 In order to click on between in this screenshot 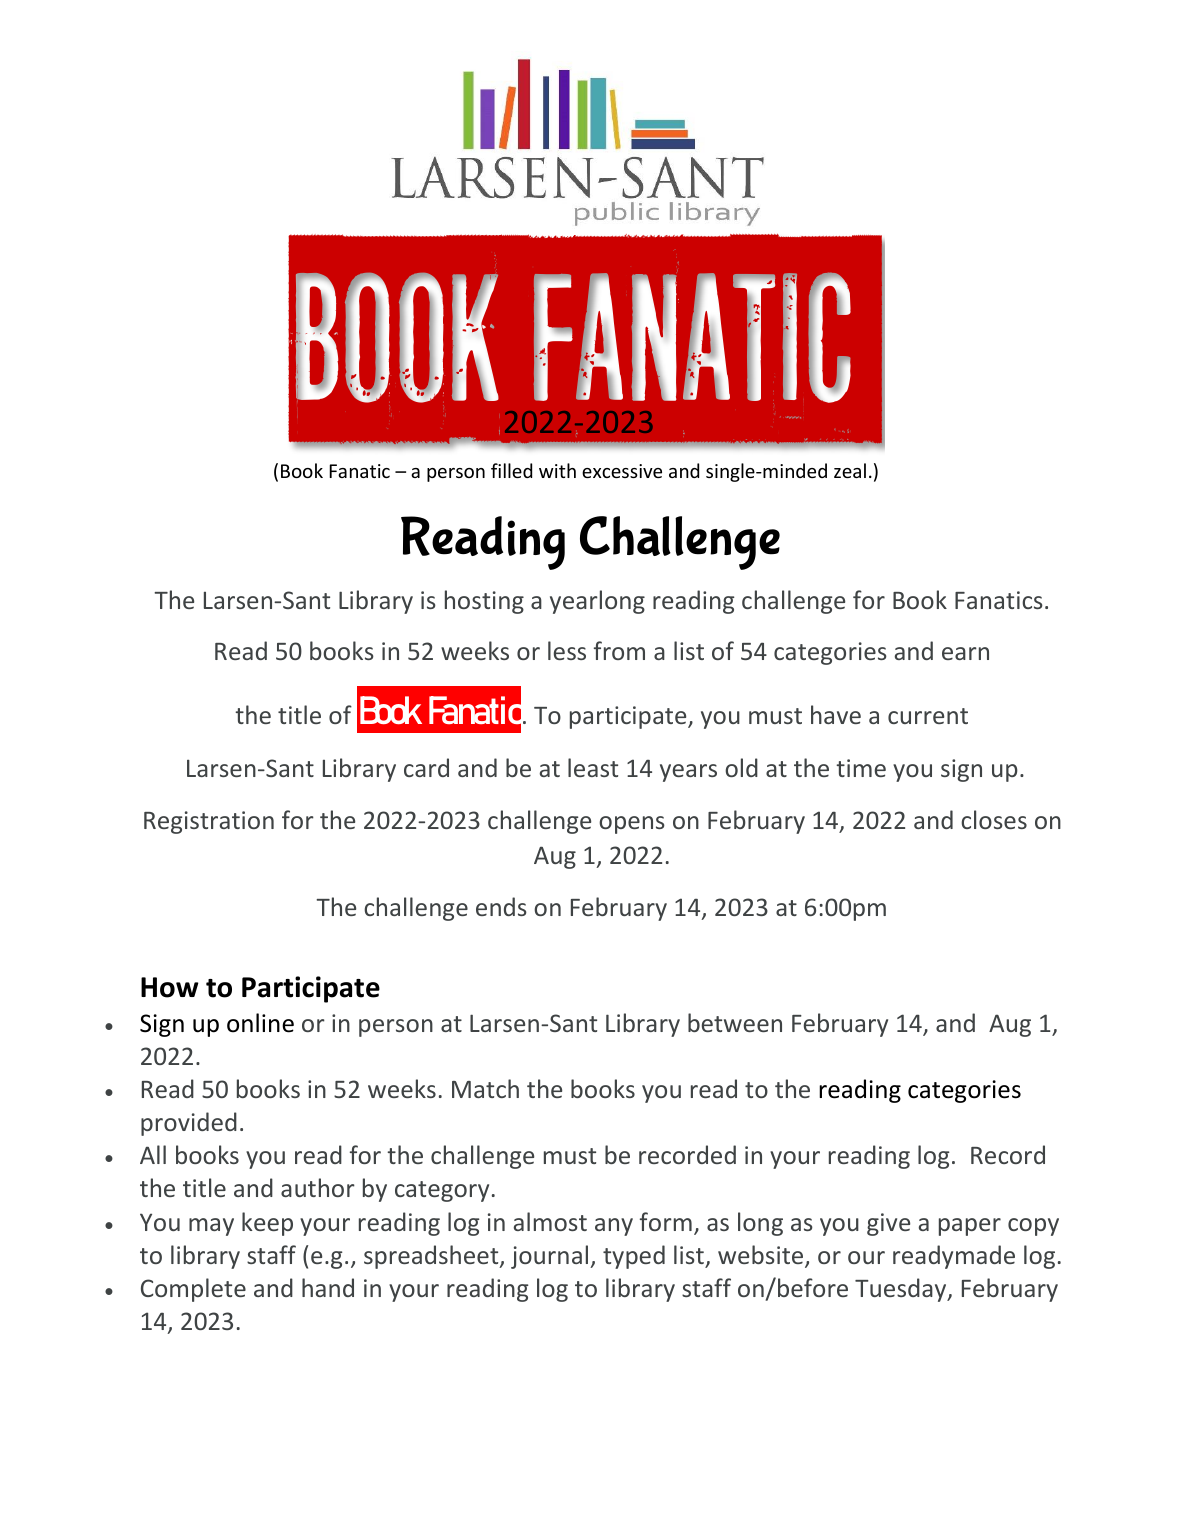, I will do `click(735, 1022)`.
